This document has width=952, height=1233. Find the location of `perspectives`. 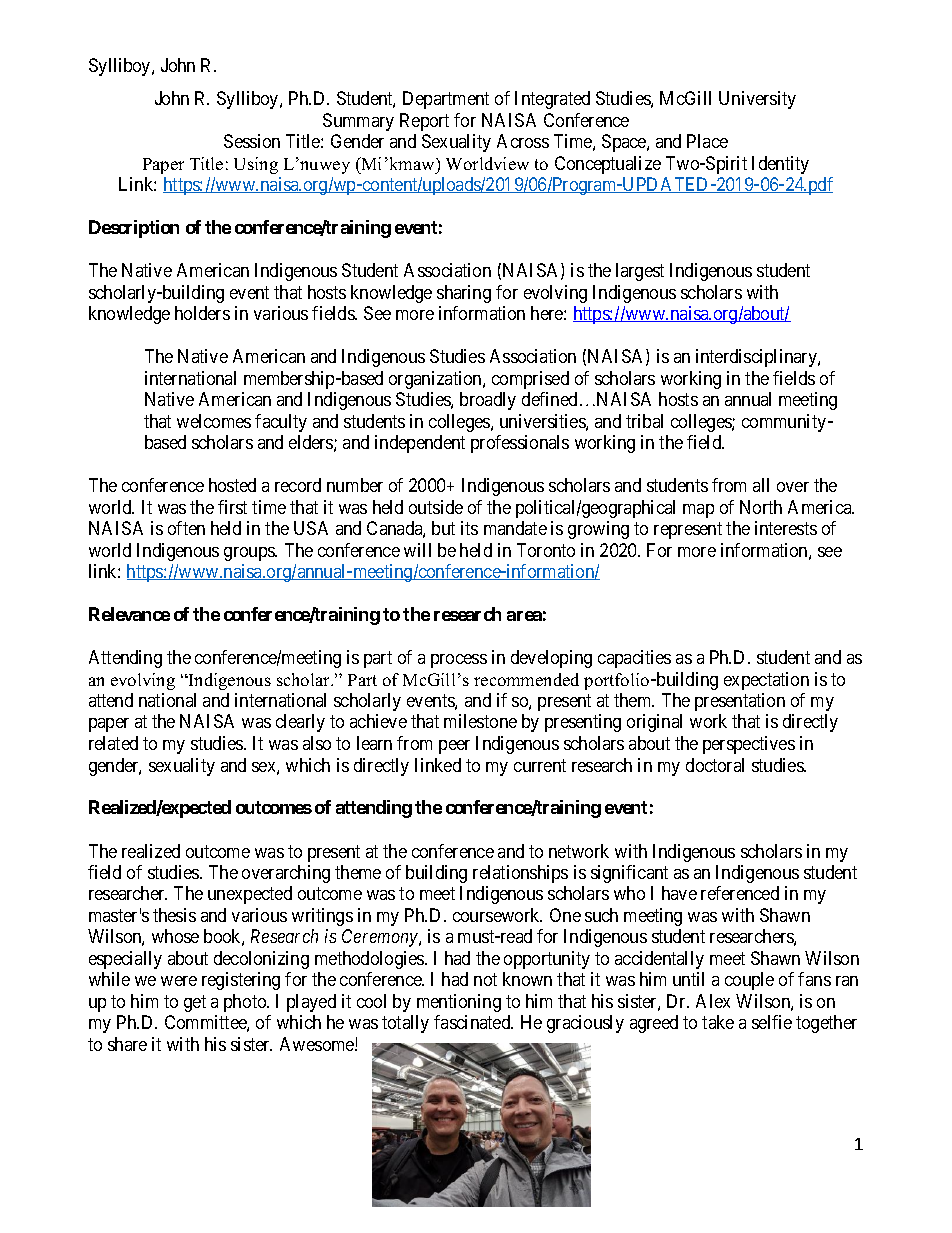

perspectives is located at coordinates (749, 745).
